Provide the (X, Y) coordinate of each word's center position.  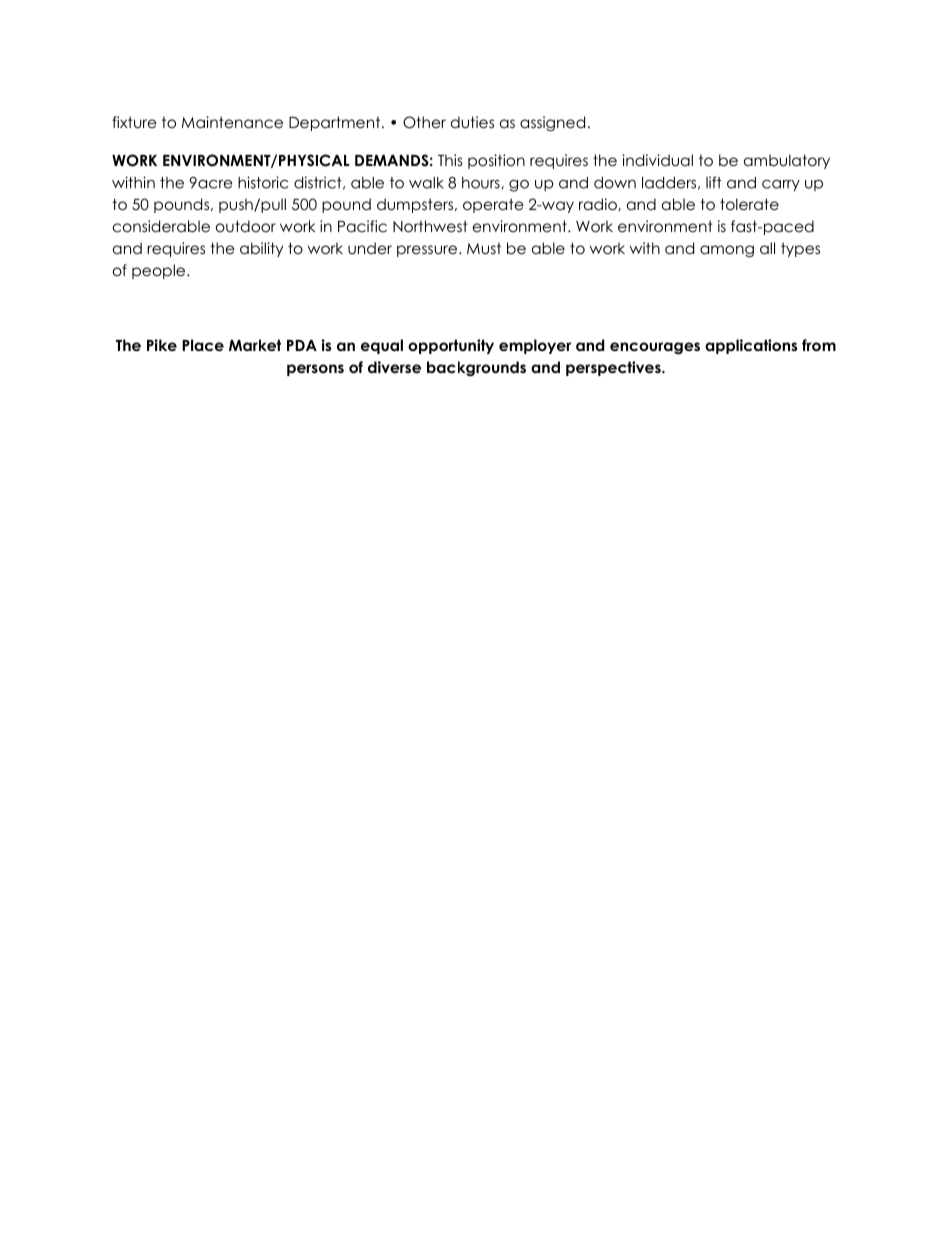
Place (203, 345)
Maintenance (232, 122)
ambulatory (787, 161)
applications (751, 346)
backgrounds (476, 369)
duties (472, 122)
